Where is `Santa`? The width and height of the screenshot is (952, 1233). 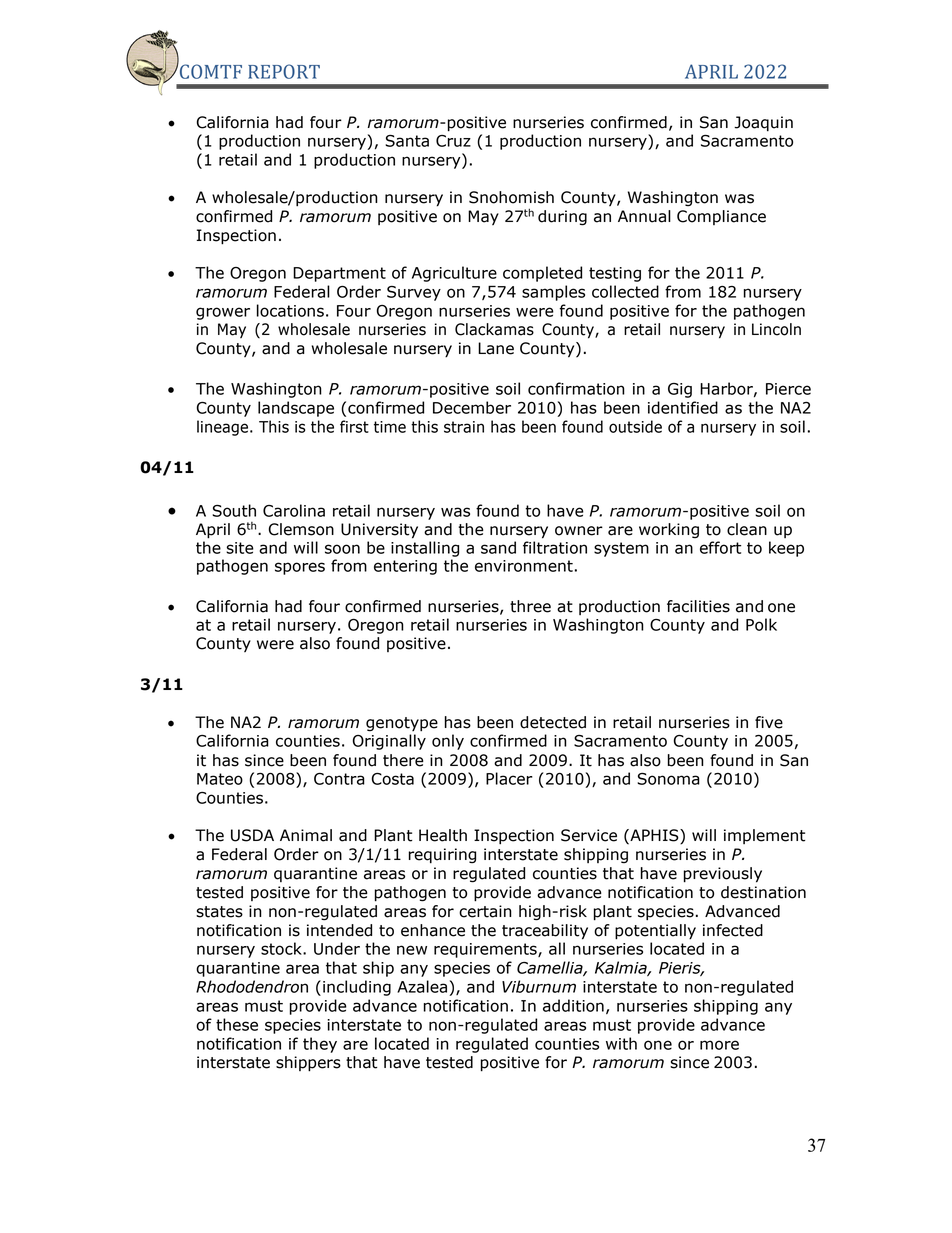
Santa is located at coordinates (407, 141).
